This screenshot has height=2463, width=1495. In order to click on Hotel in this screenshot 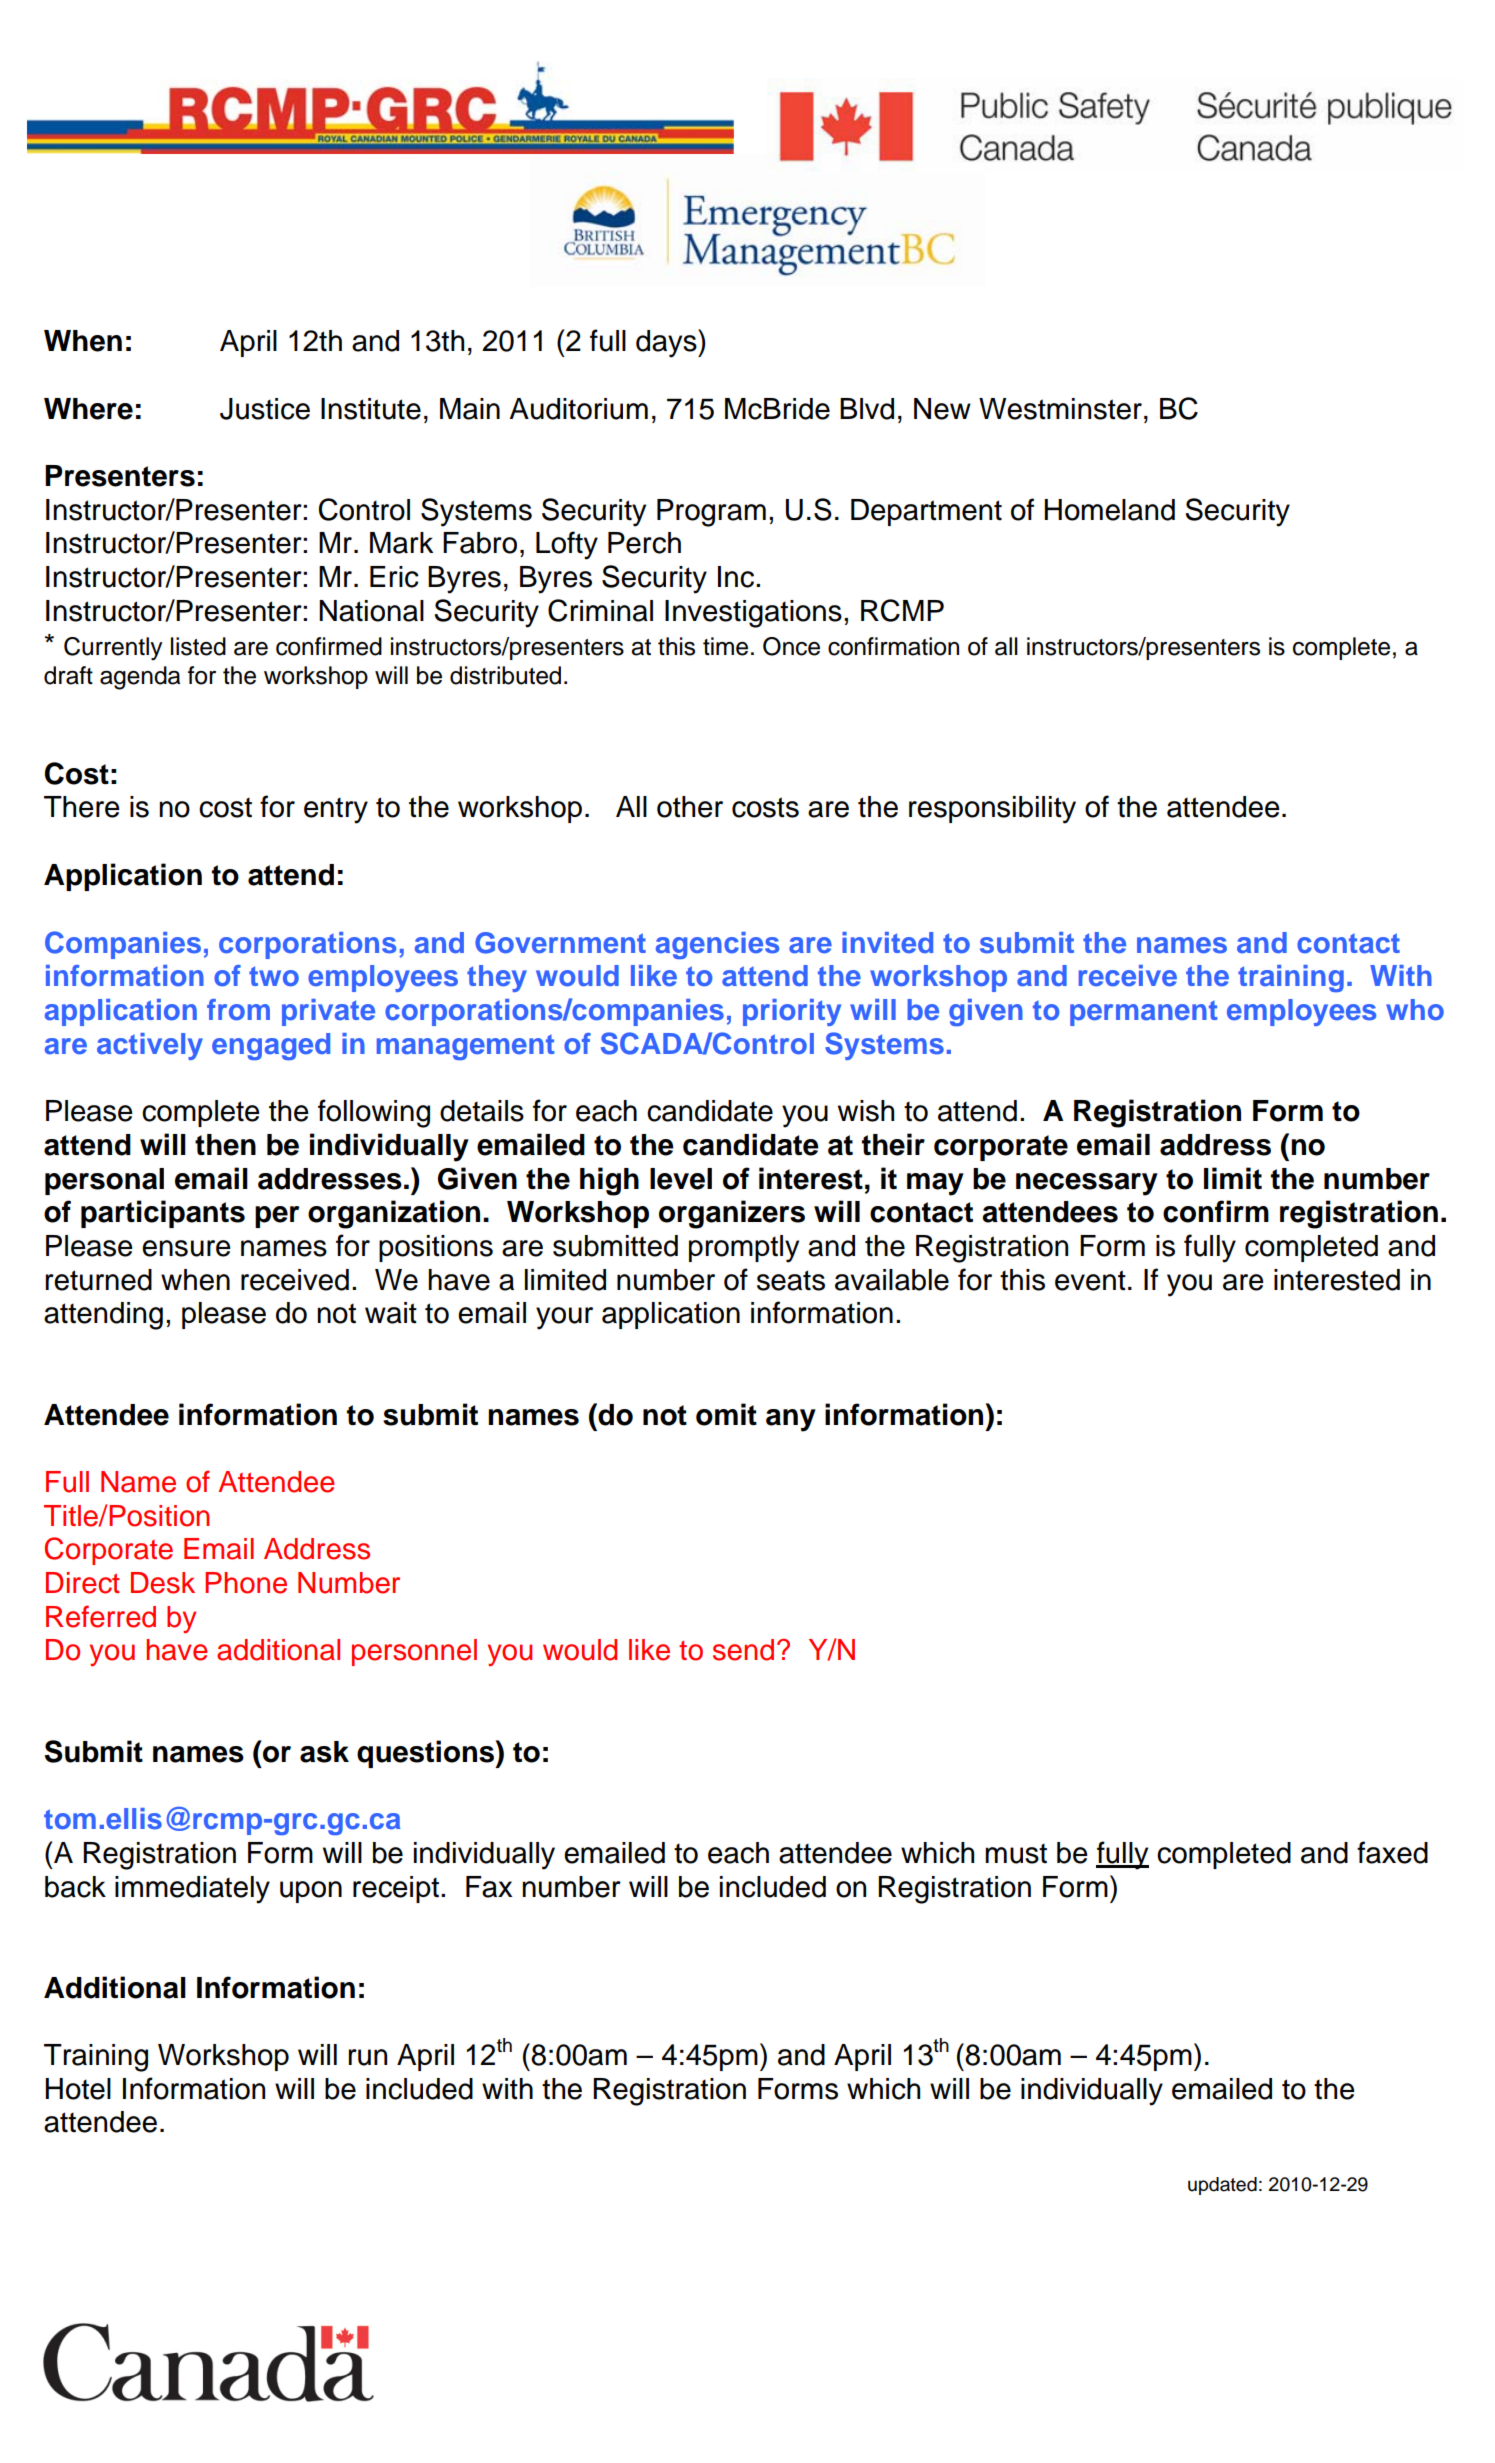, I will do `click(78, 2089)`.
